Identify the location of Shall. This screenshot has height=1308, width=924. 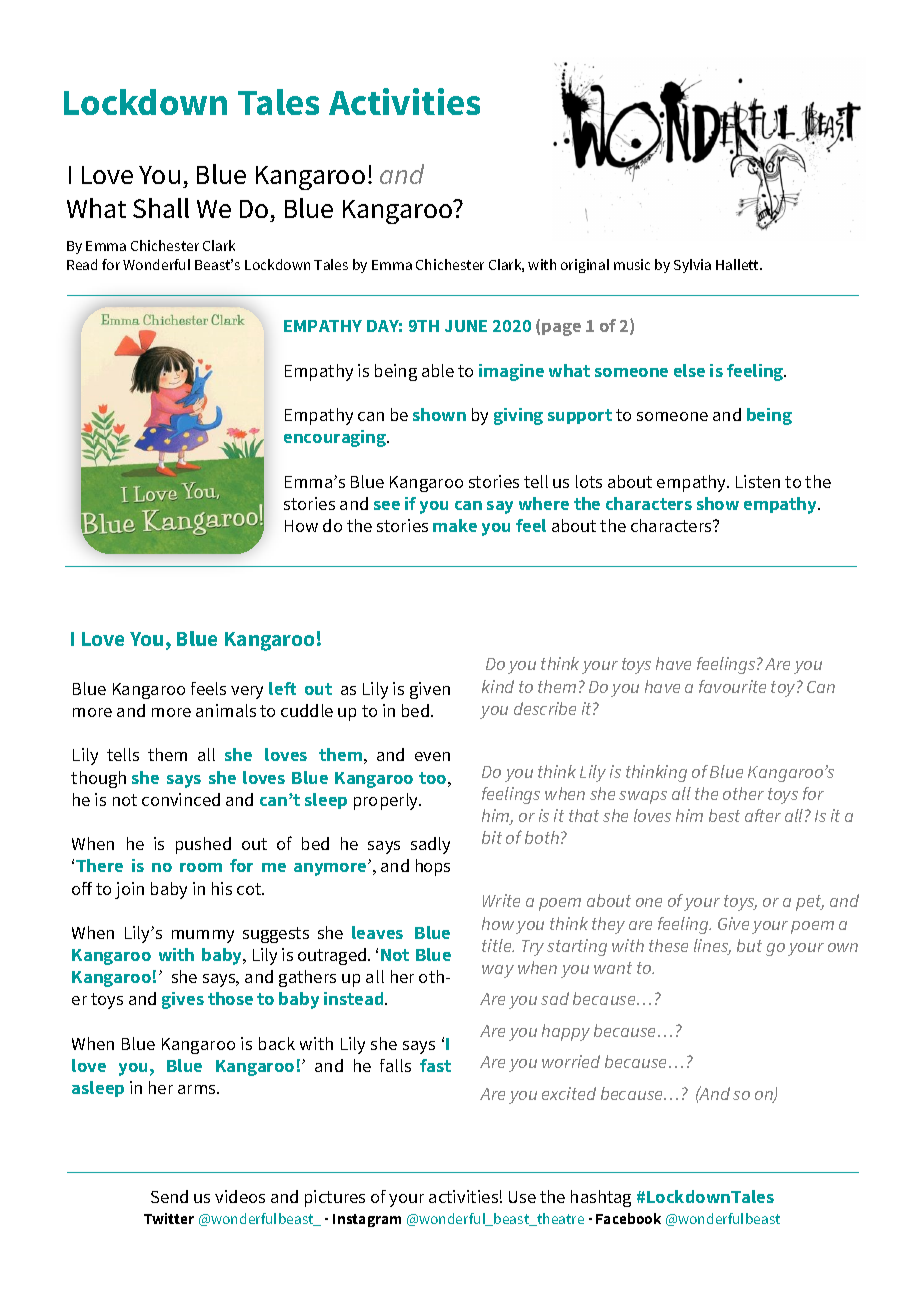
(161, 208).
